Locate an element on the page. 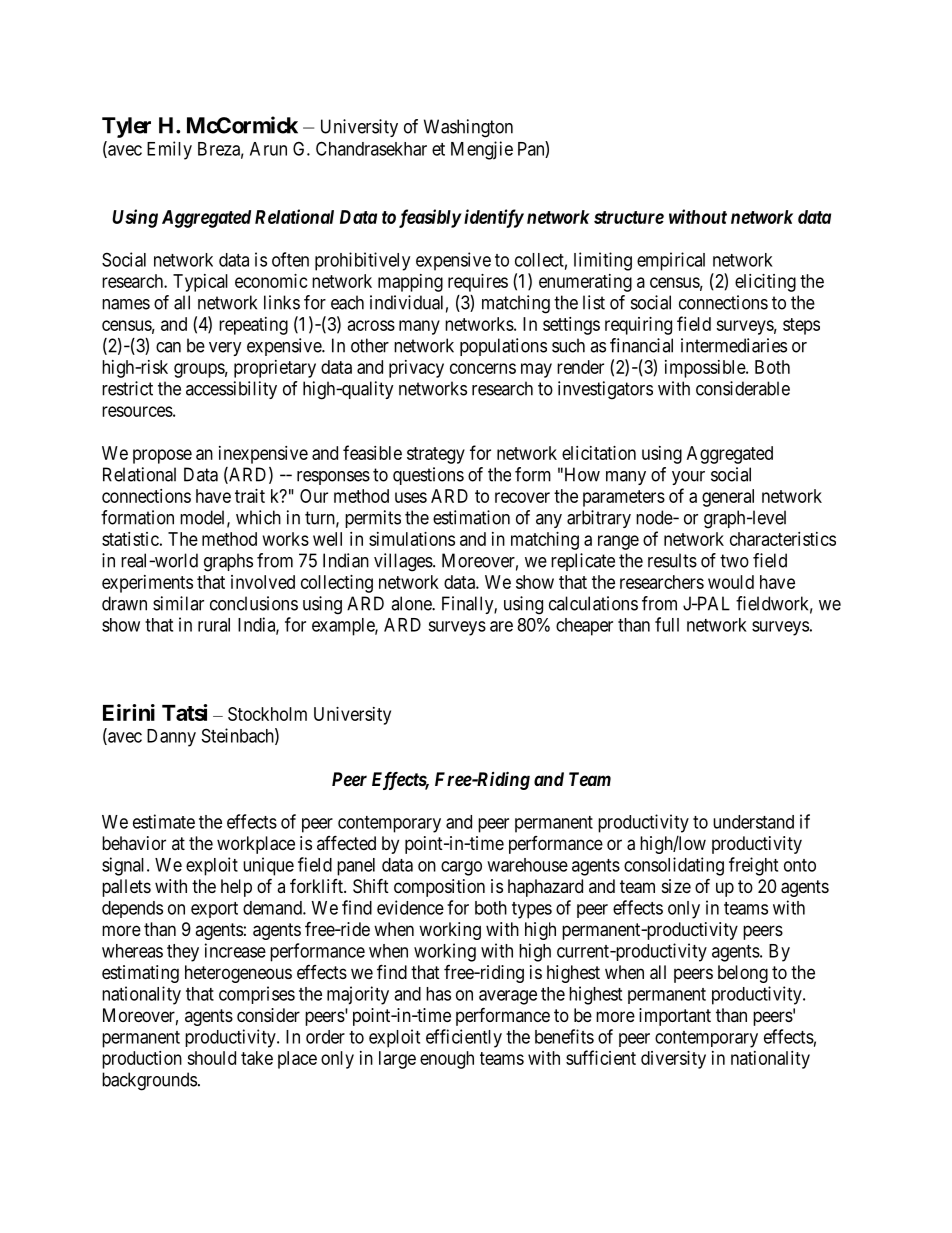 The image size is (952, 1233). should is located at coordinates (211, 1058).
